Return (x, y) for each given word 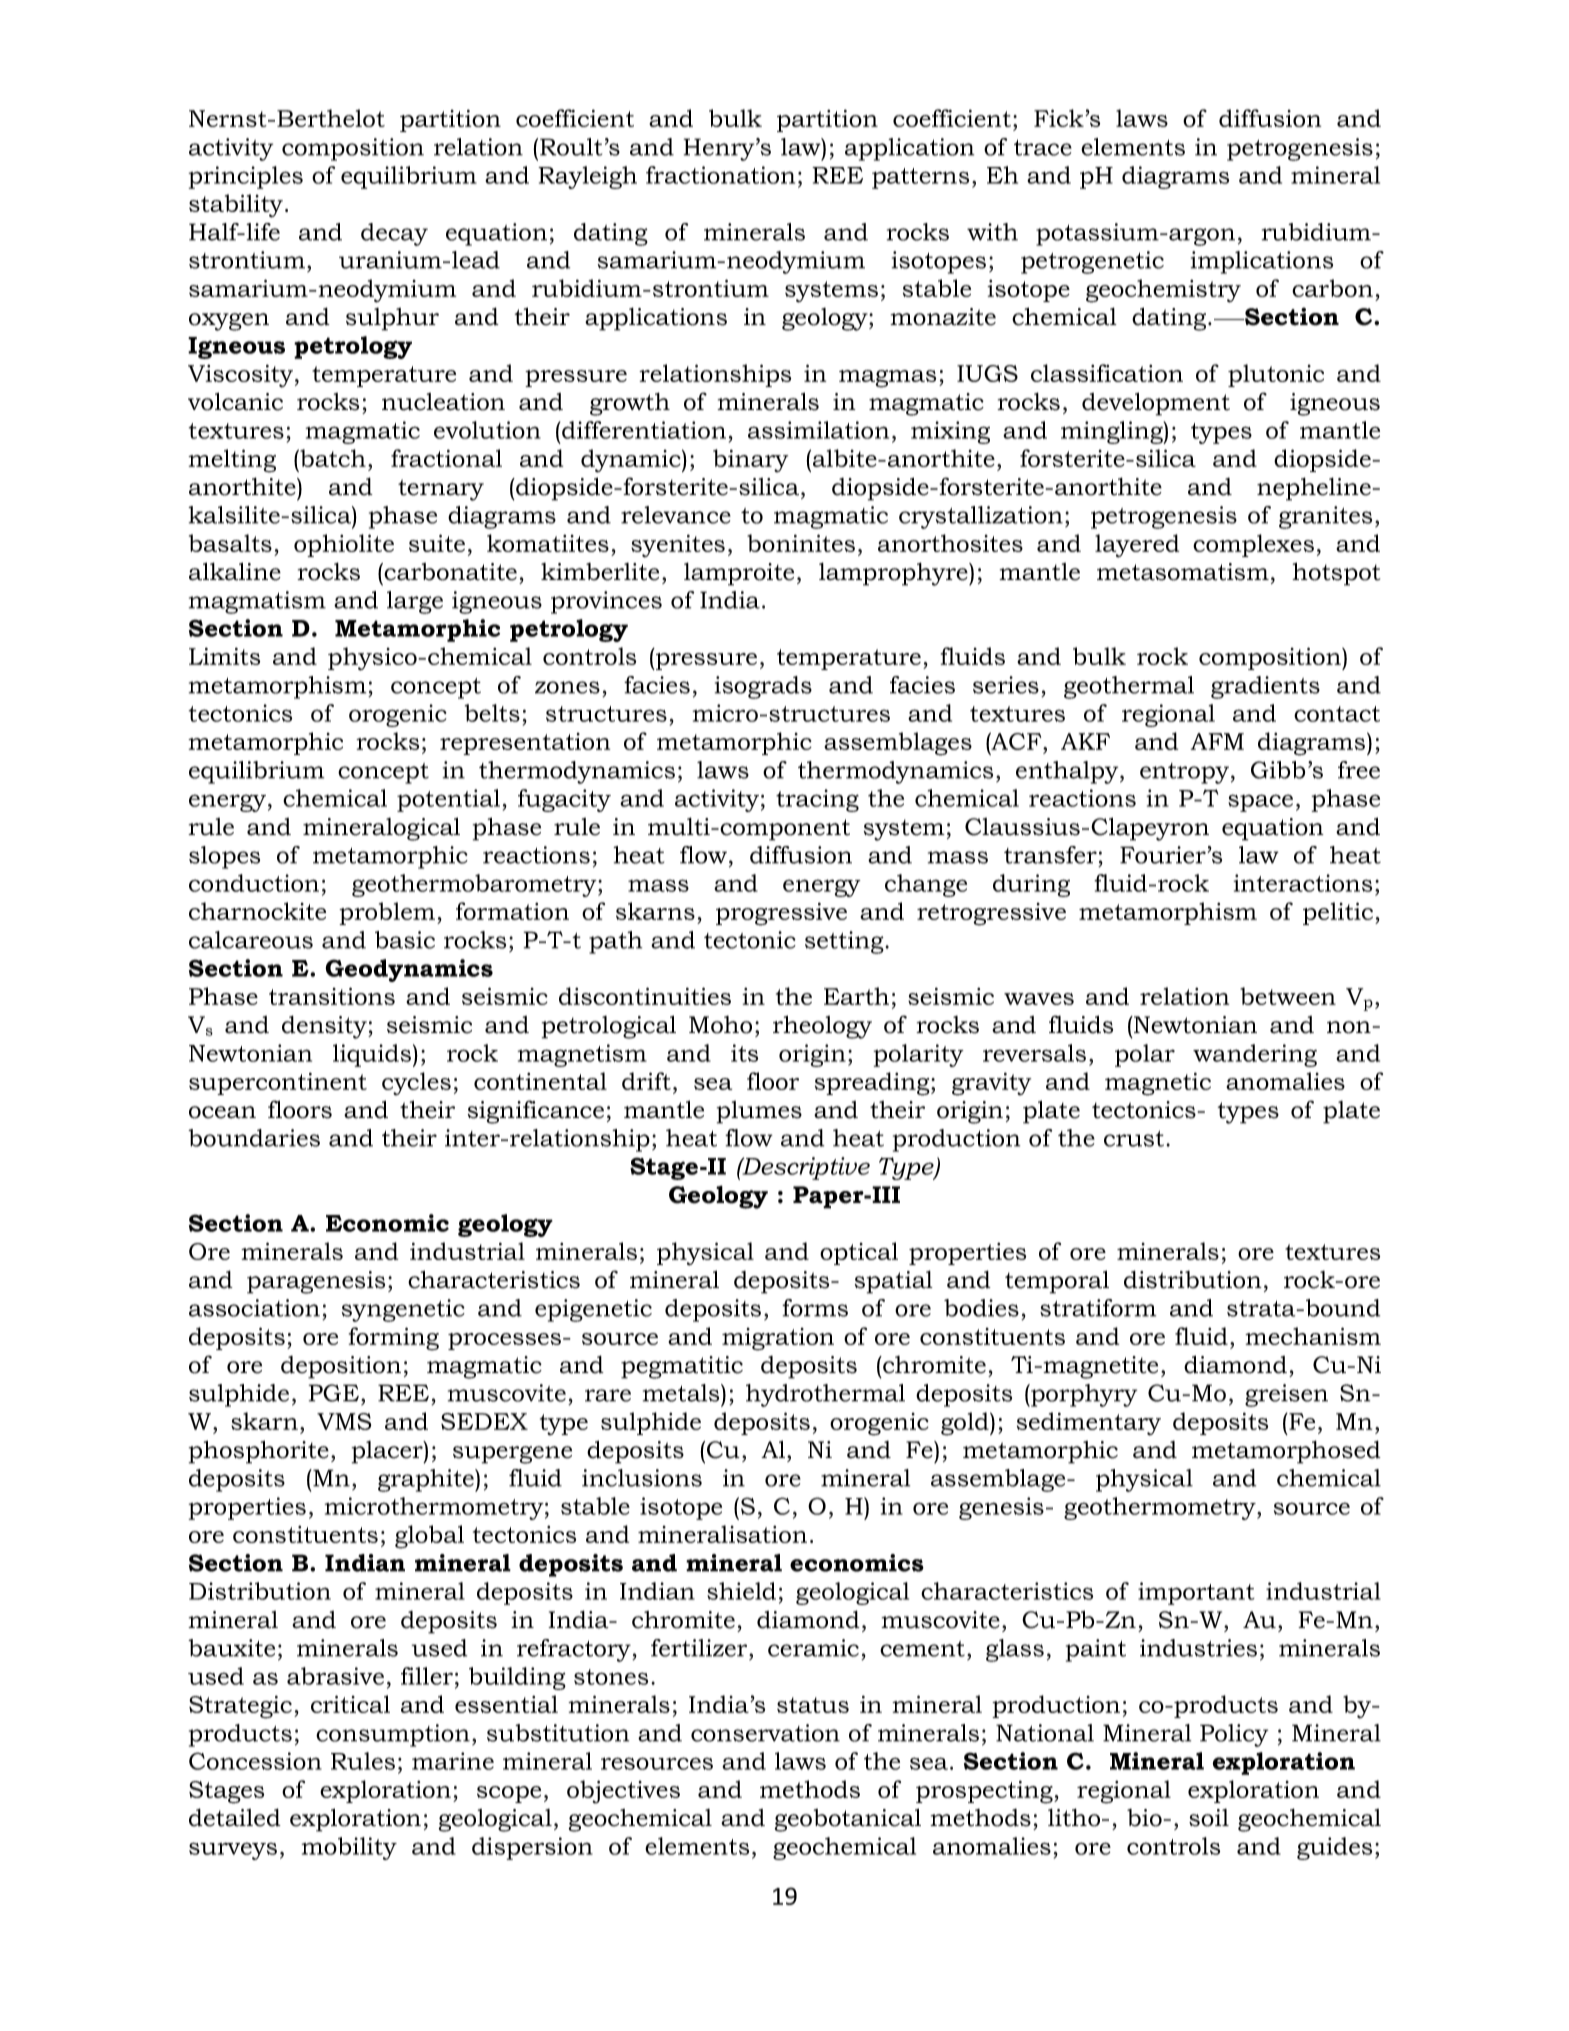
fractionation (720, 175)
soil (1209, 1818)
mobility (349, 1848)
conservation (765, 1733)
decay (394, 234)
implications (1262, 262)
